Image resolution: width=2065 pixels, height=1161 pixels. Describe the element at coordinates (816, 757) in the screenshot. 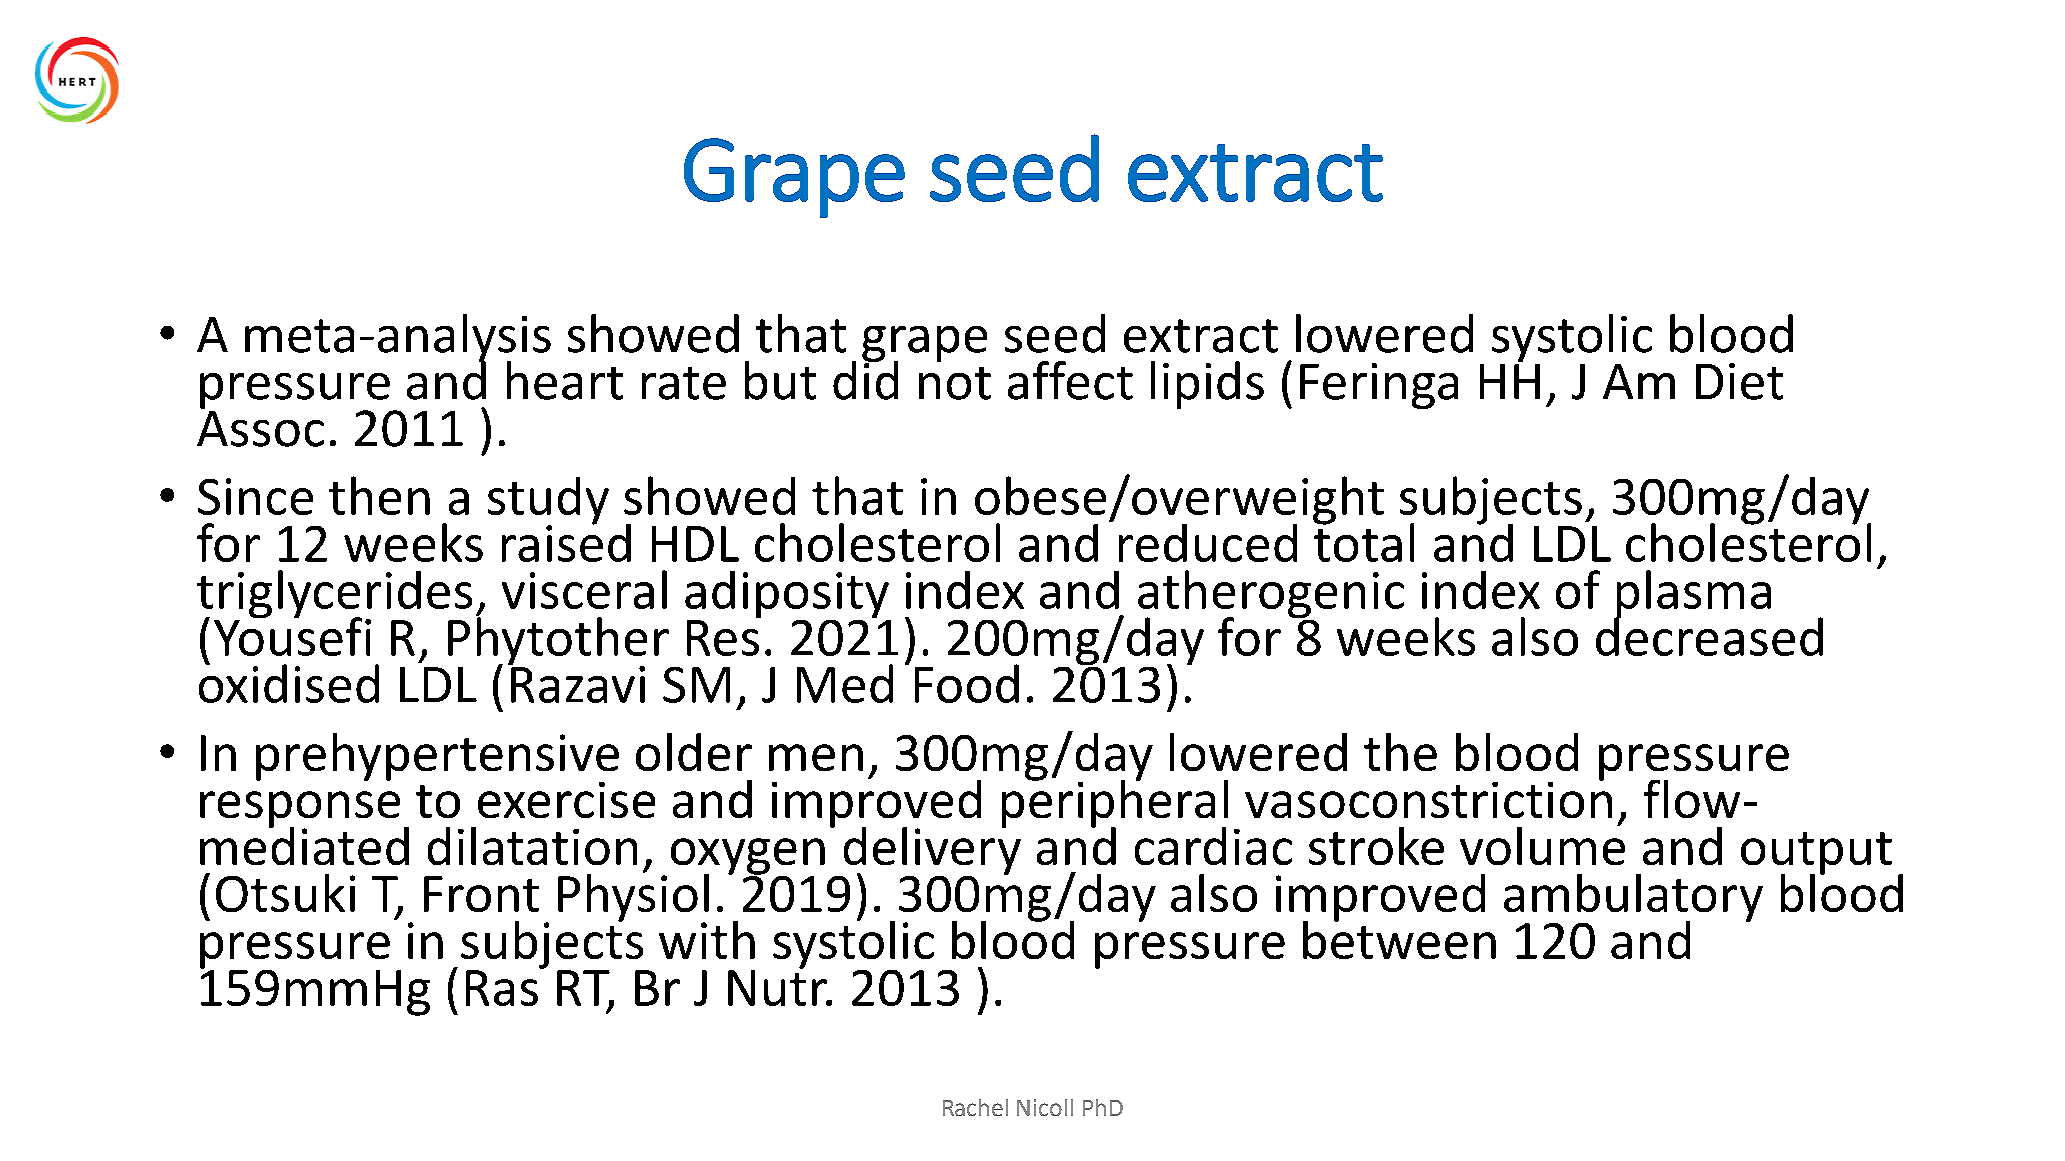

I see `men` at that location.
